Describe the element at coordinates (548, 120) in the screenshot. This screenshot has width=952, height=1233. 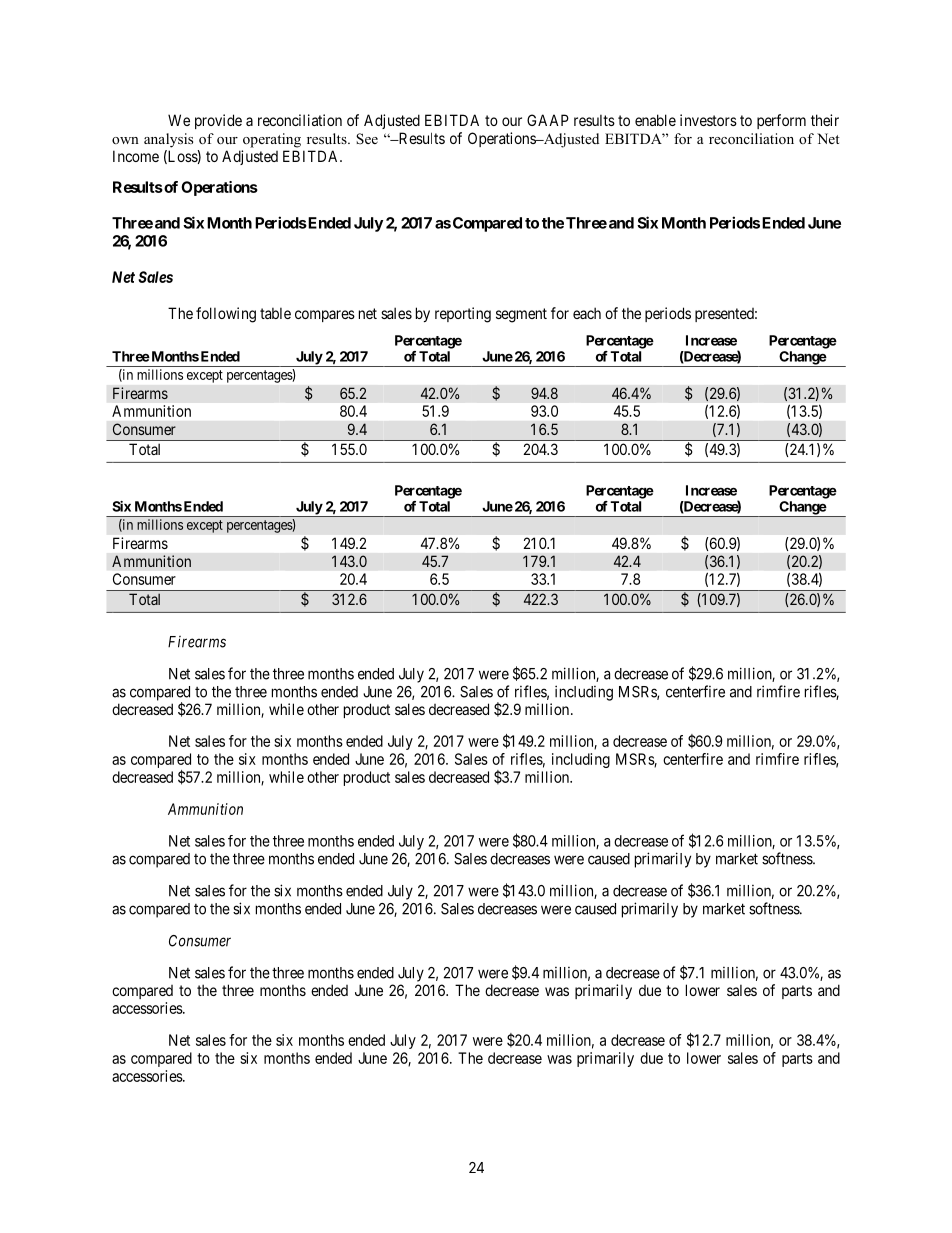
I see `GAAP` at that location.
